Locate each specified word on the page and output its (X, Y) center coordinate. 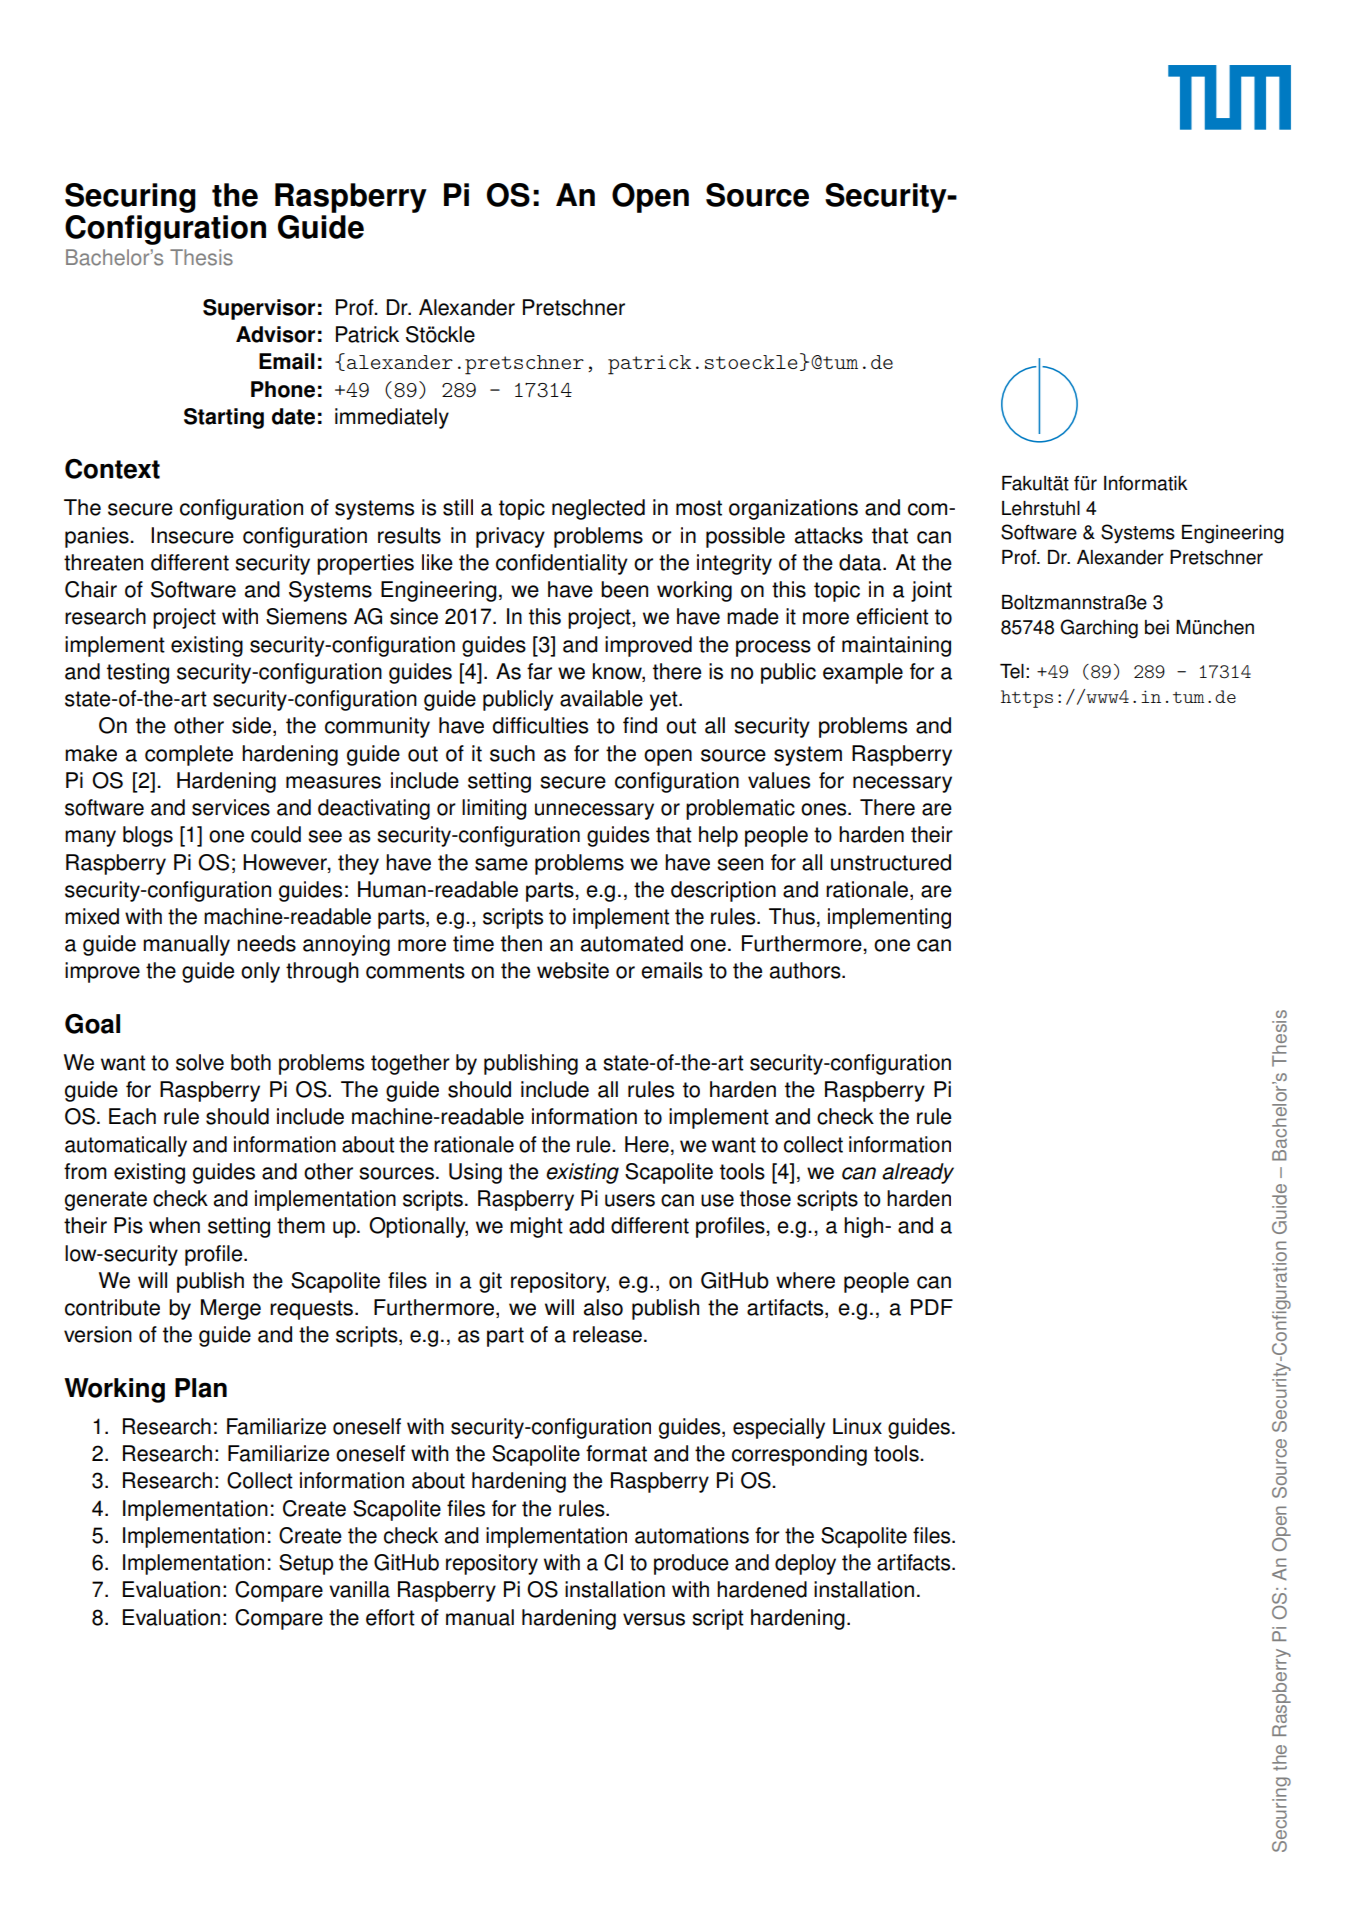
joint (931, 591)
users (630, 1200)
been (624, 589)
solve (200, 1062)
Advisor (275, 334)
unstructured (891, 862)
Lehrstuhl (1041, 508)
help (718, 836)
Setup (306, 1564)
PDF (932, 1307)
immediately (392, 418)
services (231, 807)
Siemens (306, 616)
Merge (231, 1309)
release (607, 1334)
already (918, 1173)
